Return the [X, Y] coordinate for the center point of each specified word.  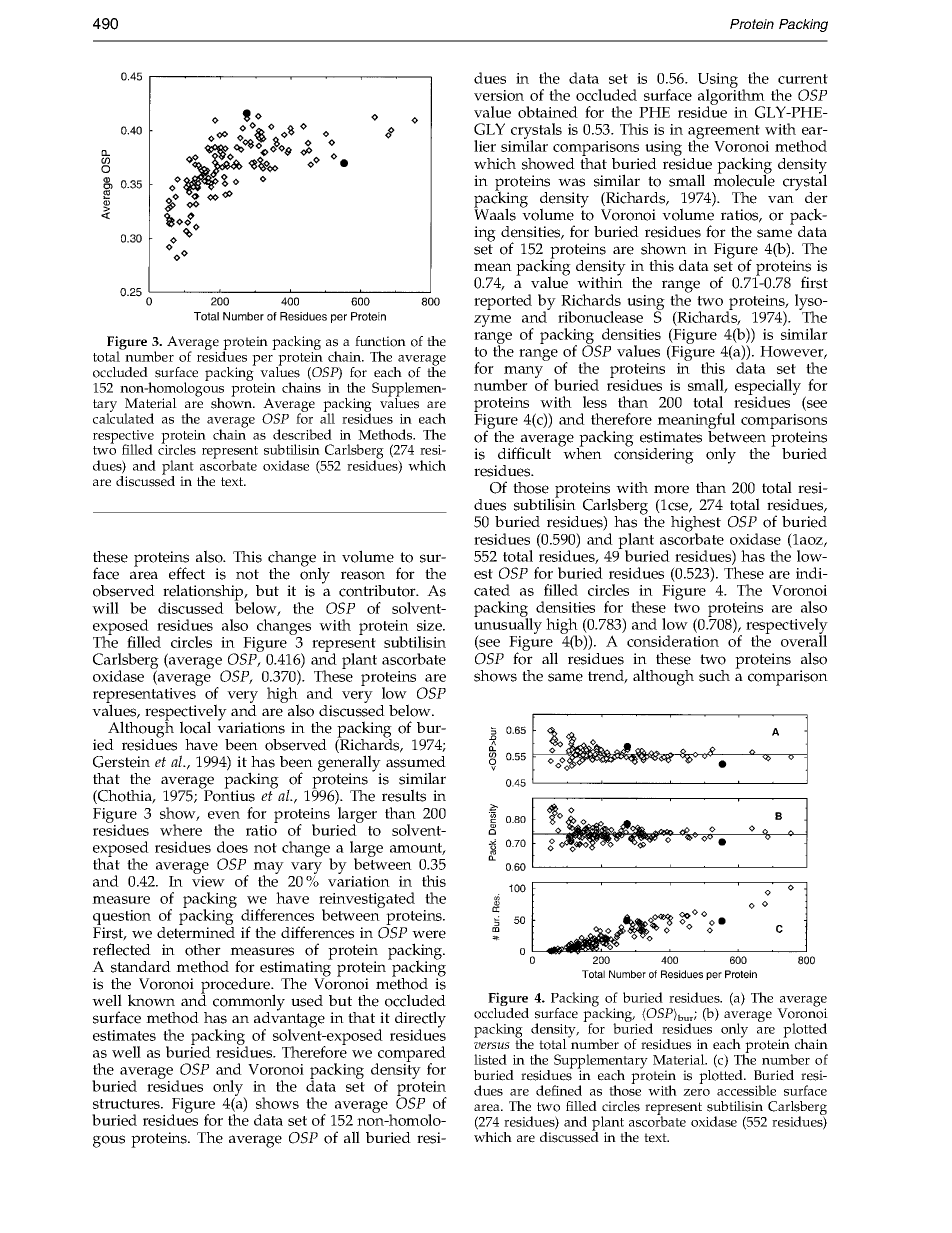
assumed [416, 762]
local [195, 727]
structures [127, 1104]
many [525, 373]
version [499, 95]
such [714, 676]
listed [490, 1059]
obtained [548, 112]
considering [654, 454]
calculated [123, 417]
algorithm [732, 97]
